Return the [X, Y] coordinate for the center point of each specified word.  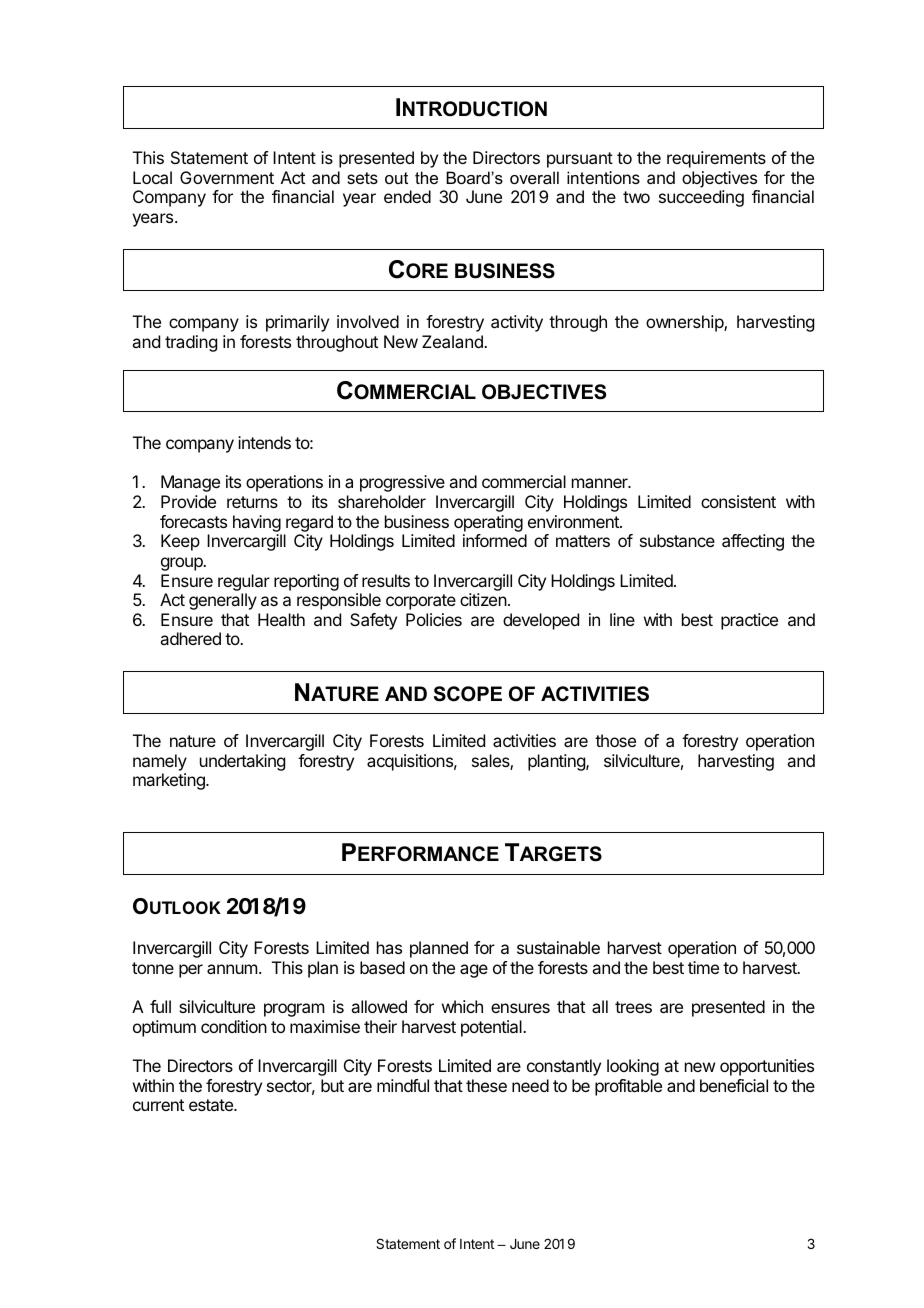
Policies [434, 619]
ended [407, 196]
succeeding [701, 198]
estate [212, 1105]
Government [227, 177]
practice [749, 621]
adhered [190, 638]
